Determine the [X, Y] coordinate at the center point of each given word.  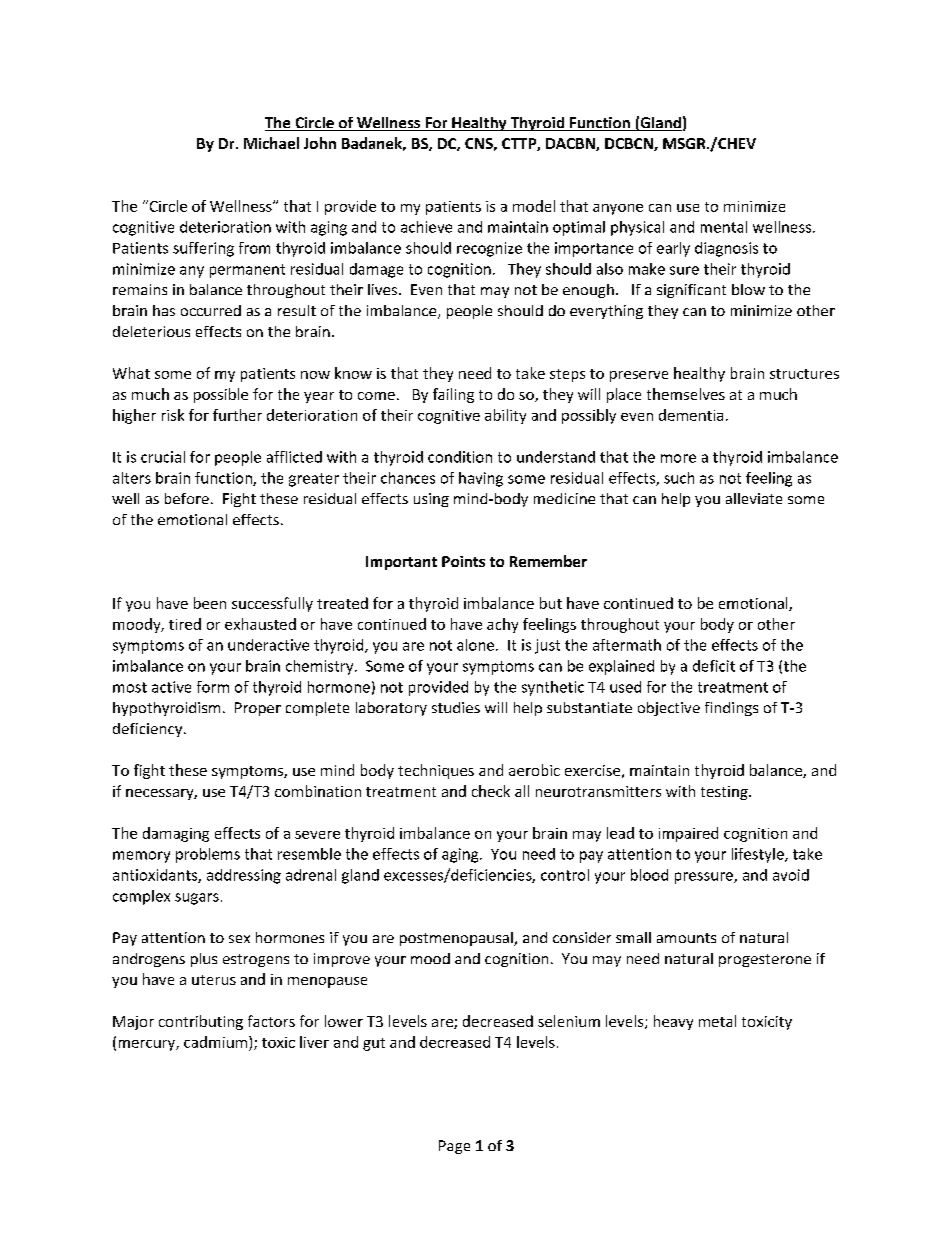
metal [717, 1021]
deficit [714, 666]
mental [724, 227]
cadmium [215, 1042]
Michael [271, 143]
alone [475, 645]
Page [454, 1147]
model [534, 206]
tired [185, 624]
